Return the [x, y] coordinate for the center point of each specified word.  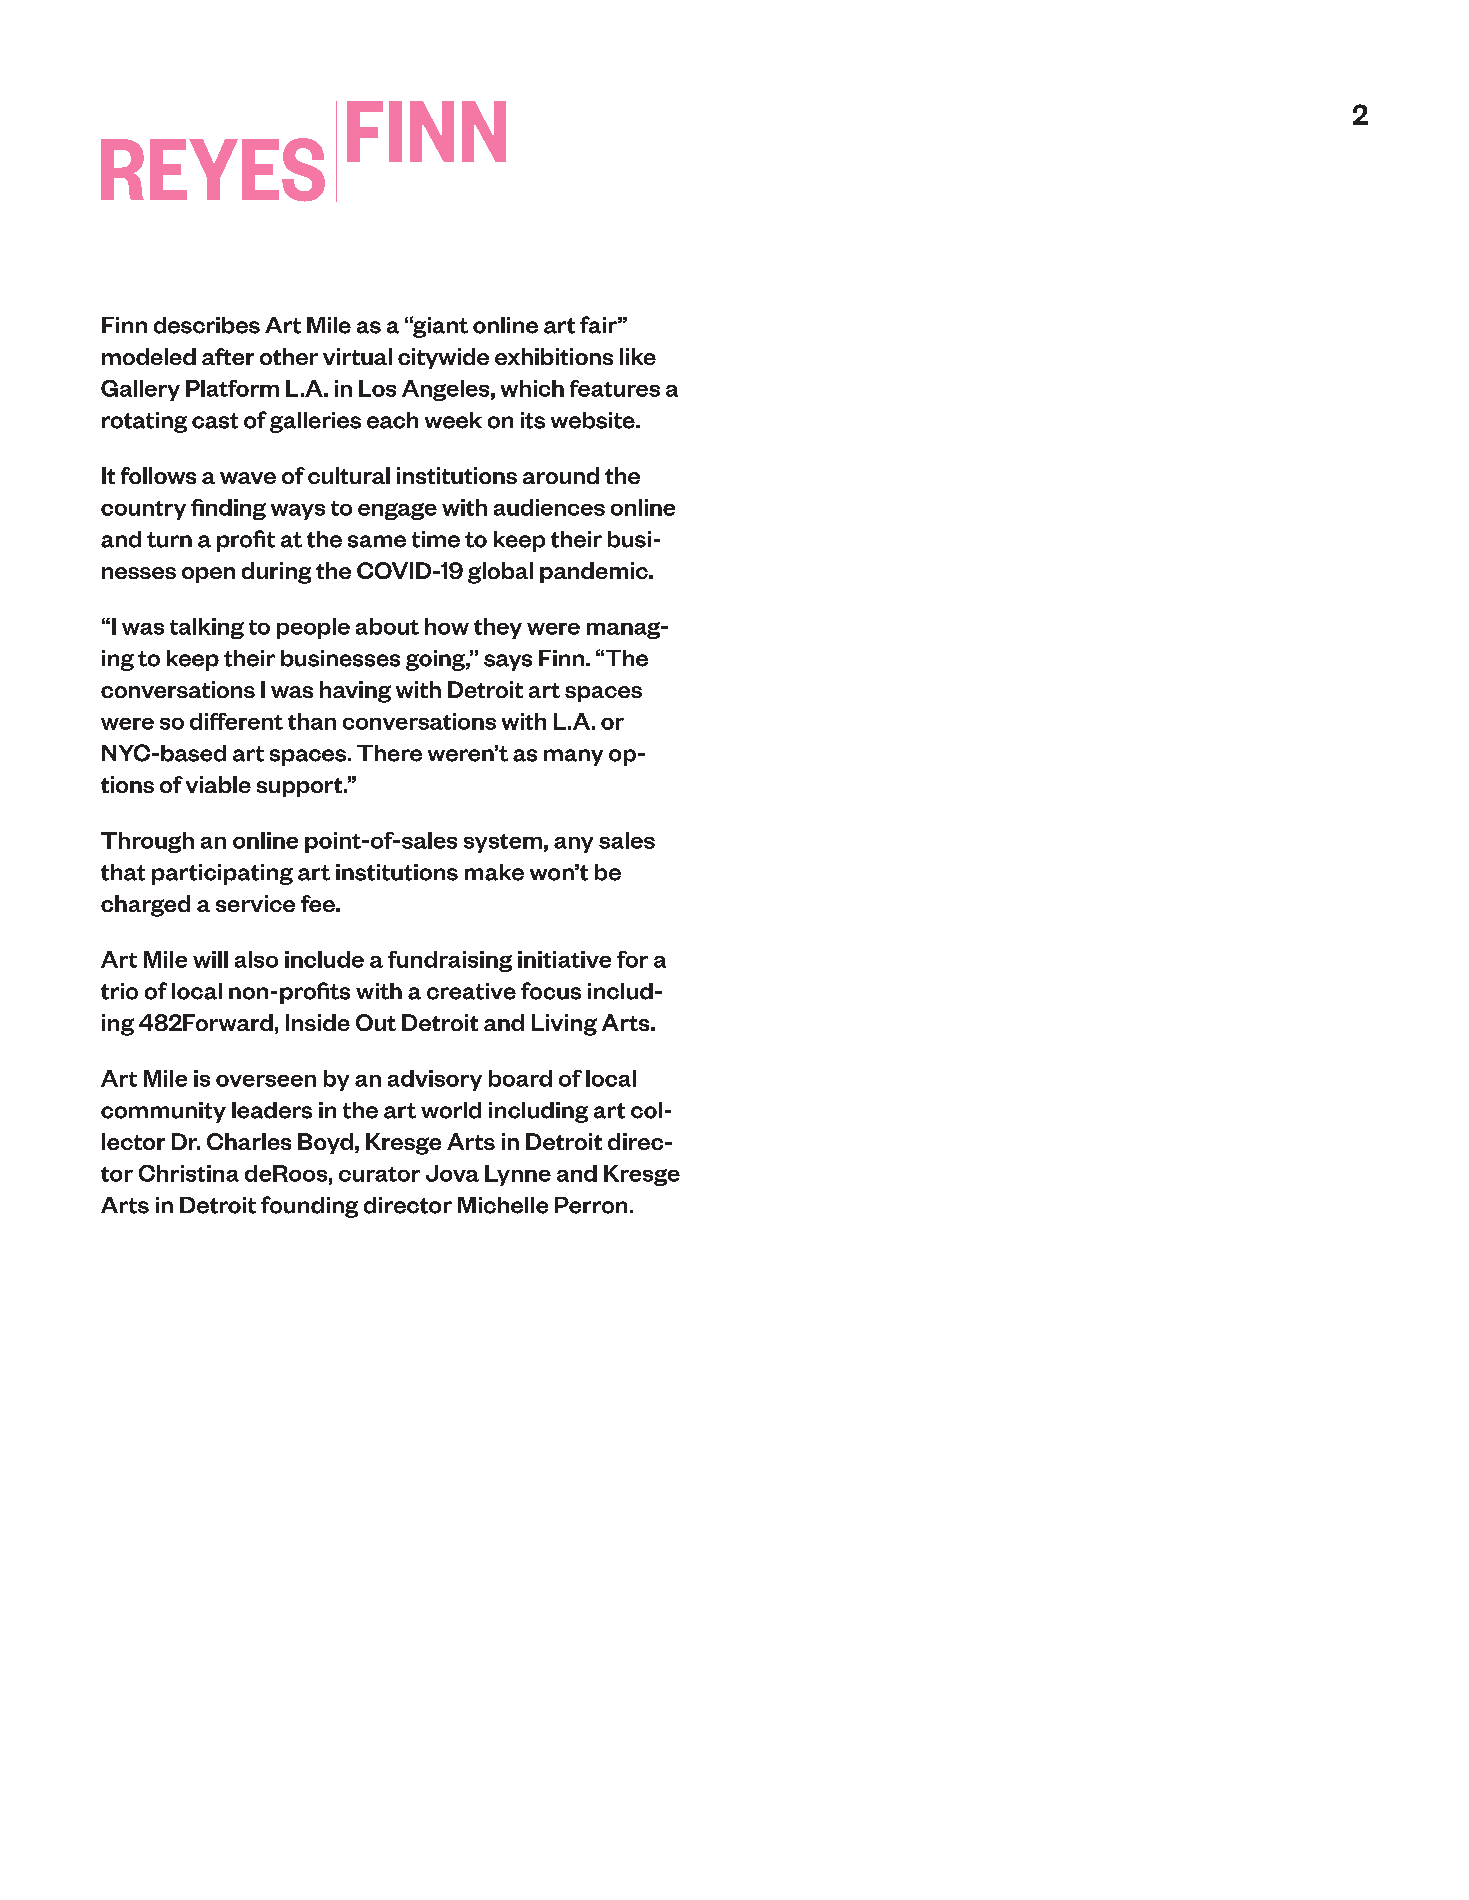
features [615, 388]
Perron [591, 1205]
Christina [189, 1173]
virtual [357, 356]
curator [379, 1174]
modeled [149, 356]
